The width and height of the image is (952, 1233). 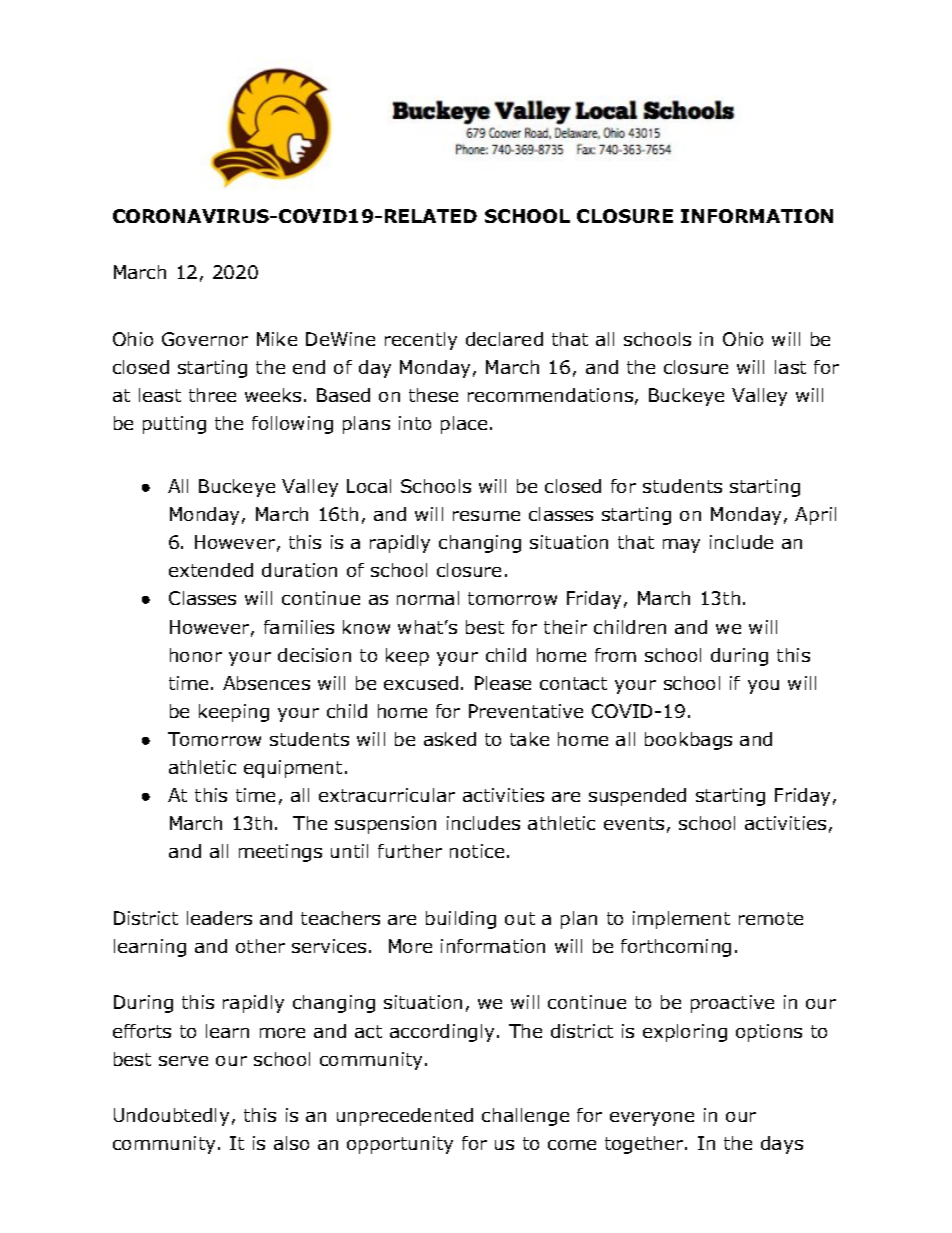 What do you see at coordinates (637, 797) in the image?
I see `suspended` at bounding box center [637, 797].
